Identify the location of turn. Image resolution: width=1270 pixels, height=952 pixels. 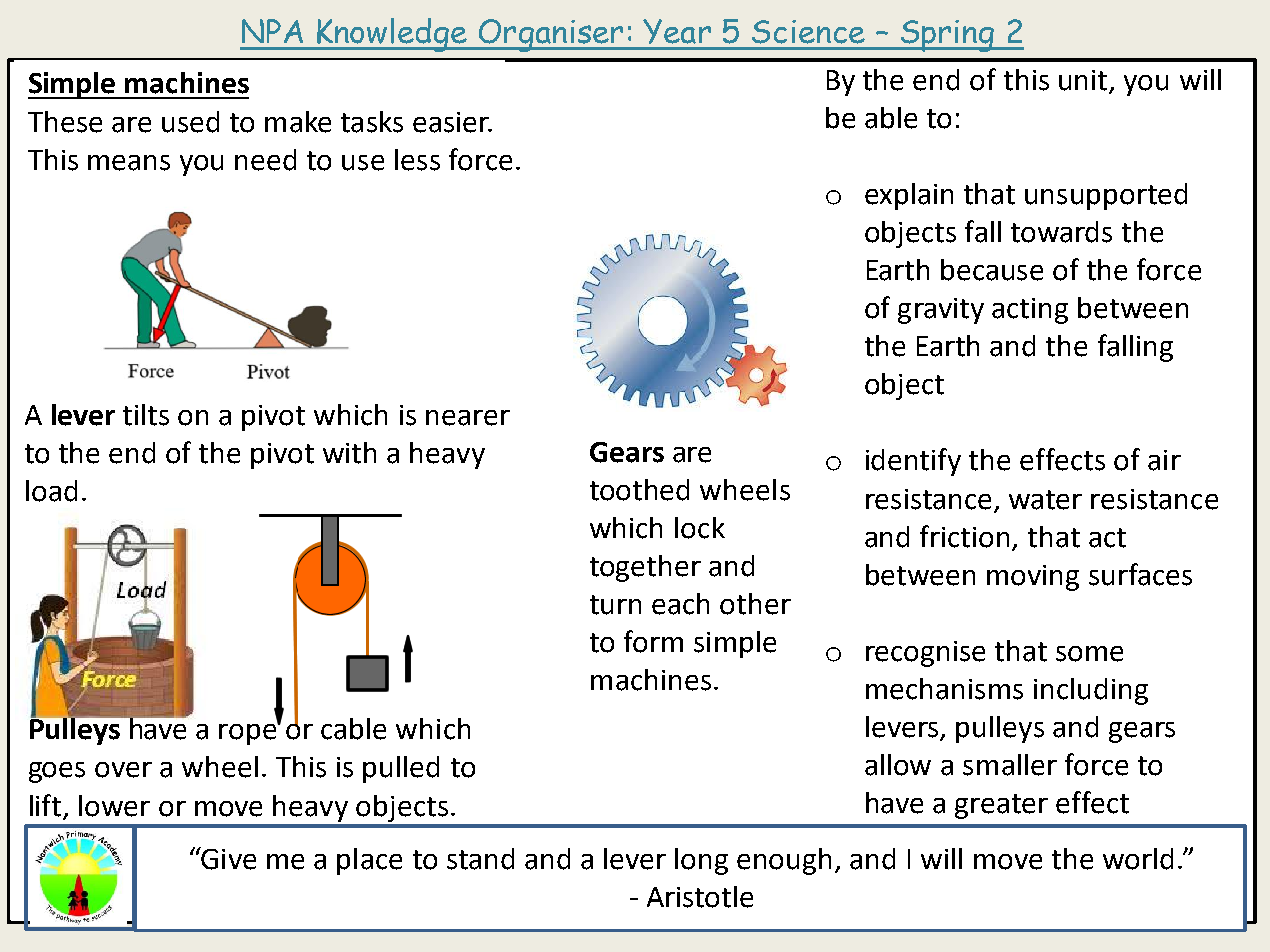
(615, 605).
